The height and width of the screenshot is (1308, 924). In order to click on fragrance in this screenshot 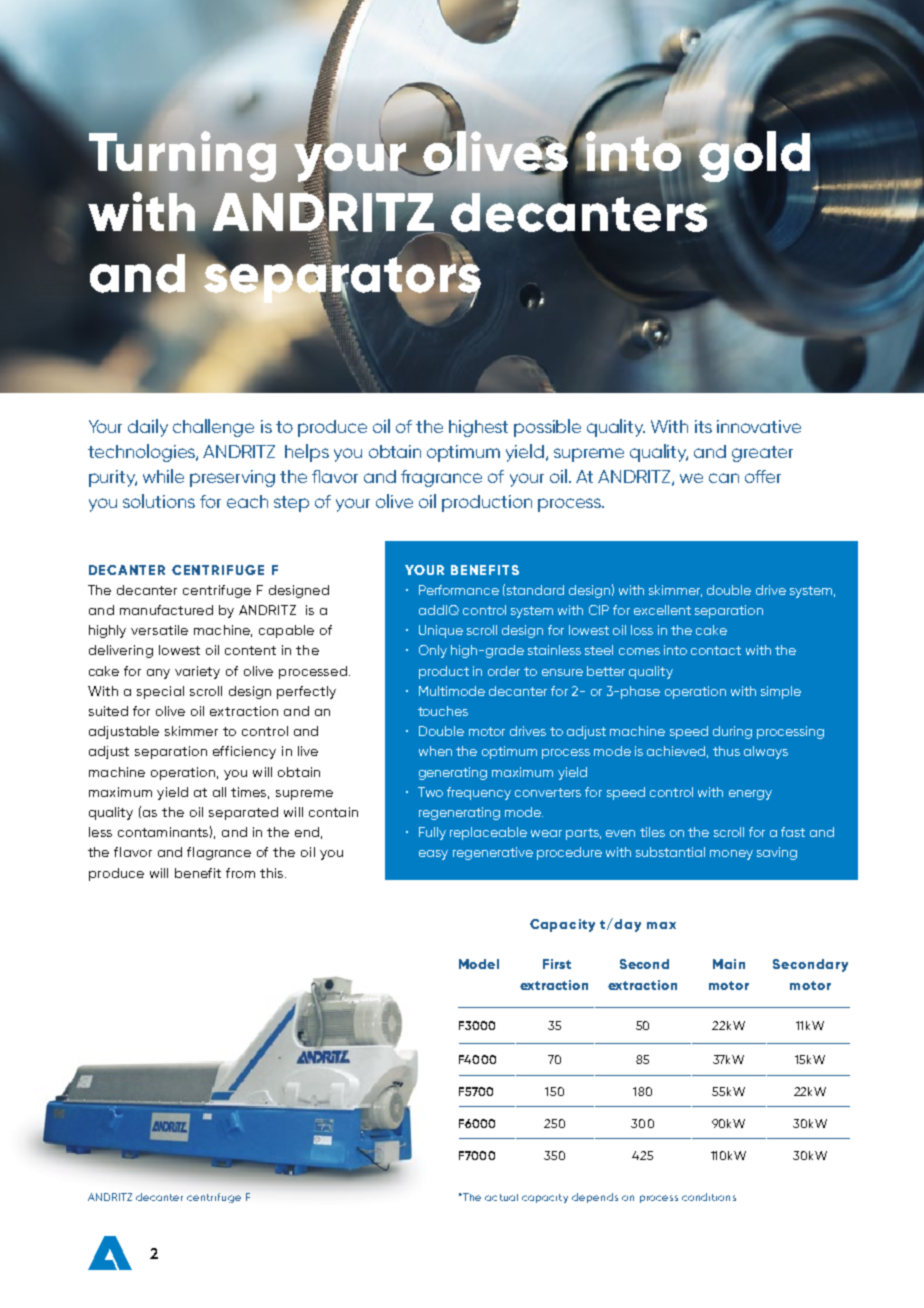, I will do `click(441, 478)`.
